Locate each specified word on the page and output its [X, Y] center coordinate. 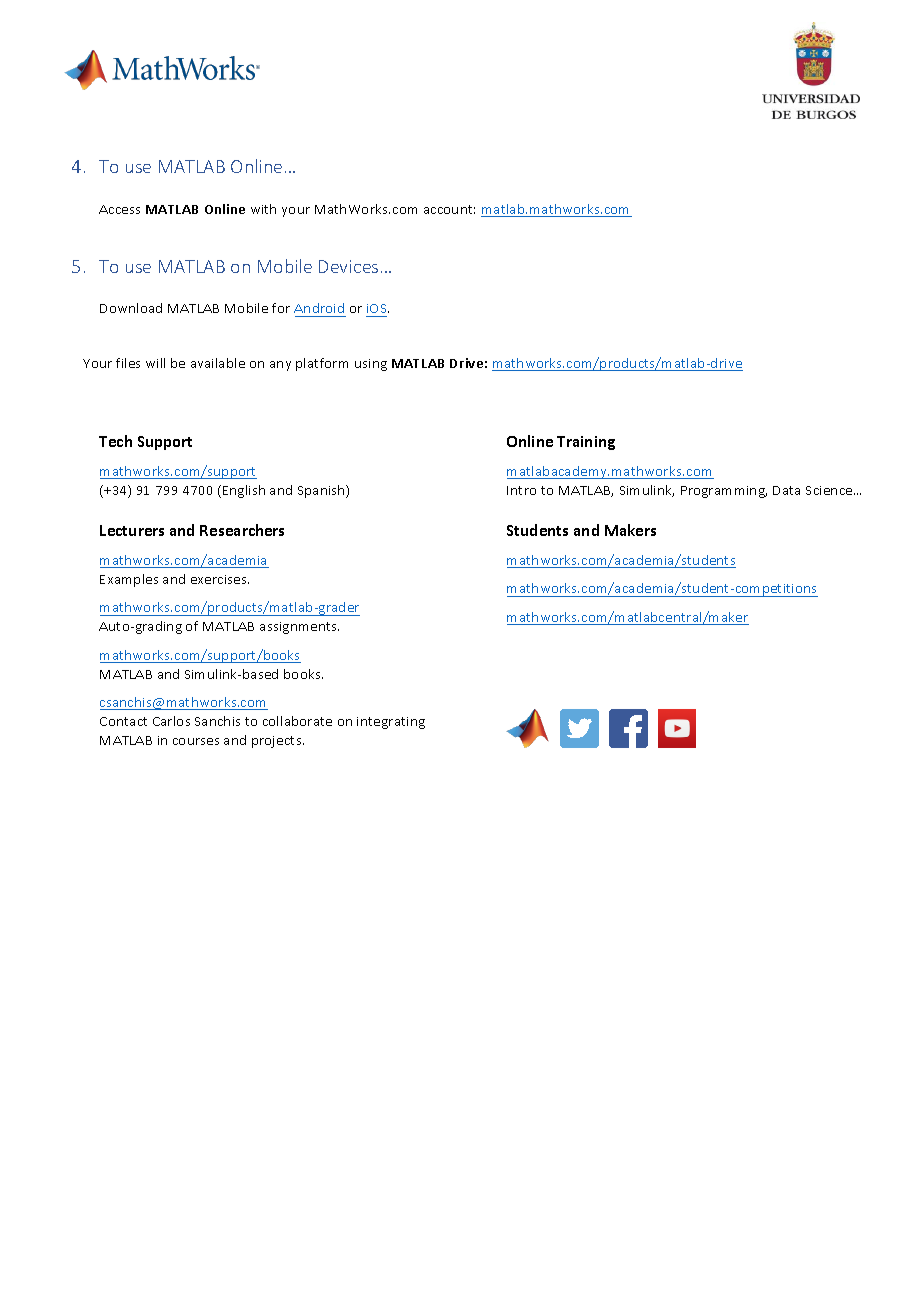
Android [320, 310]
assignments [299, 628]
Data [786, 490]
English [244, 491]
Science [830, 490]
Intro [521, 490]
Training [586, 443]
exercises [220, 579]
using [371, 365]
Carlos [171, 721]
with [263, 209]
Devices [348, 266]
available [218, 363]
